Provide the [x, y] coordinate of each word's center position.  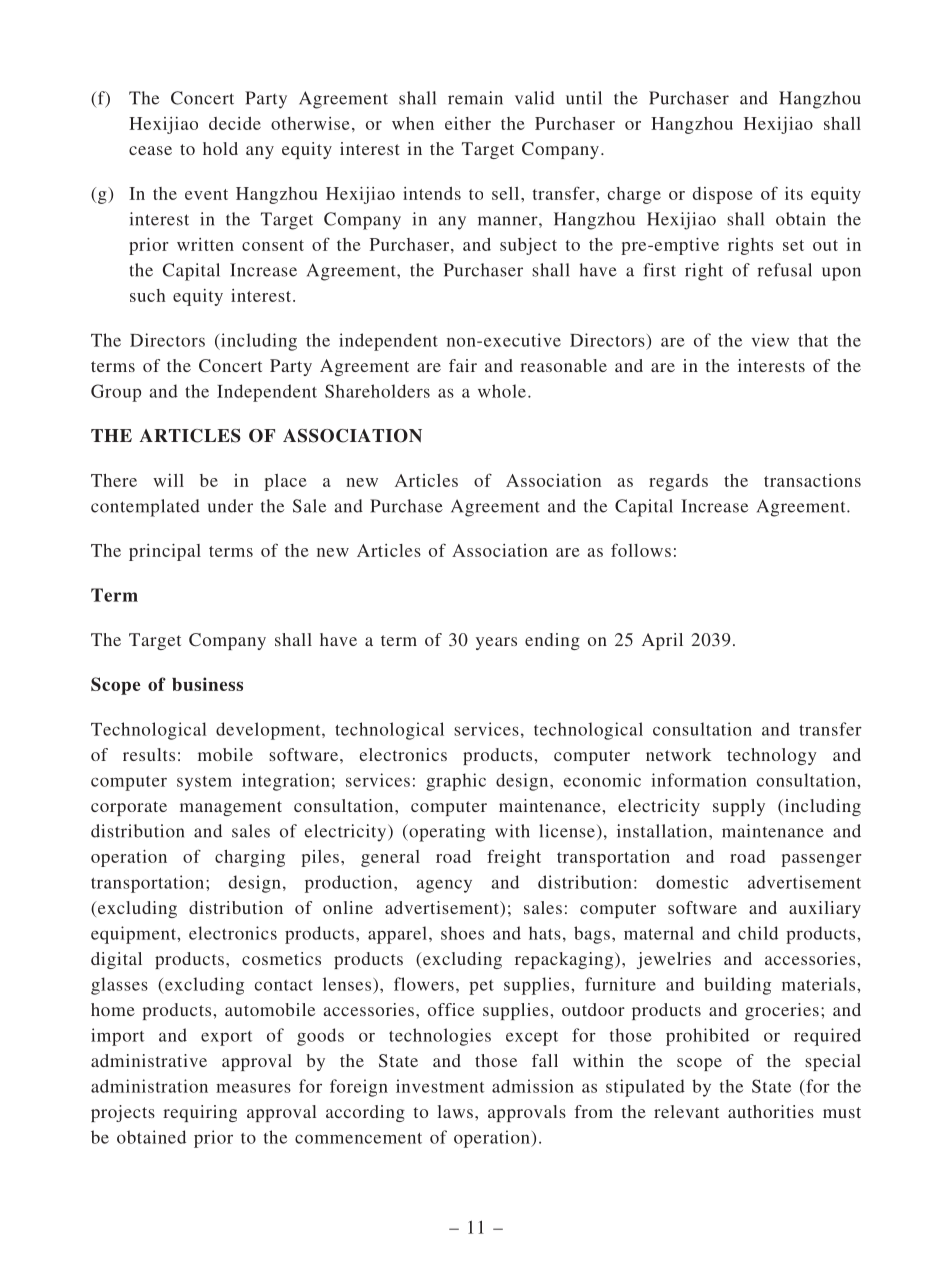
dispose [723, 195]
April [662, 641]
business [207, 684]
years [496, 643]
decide [235, 123]
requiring [200, 1113]
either [468, 123]
